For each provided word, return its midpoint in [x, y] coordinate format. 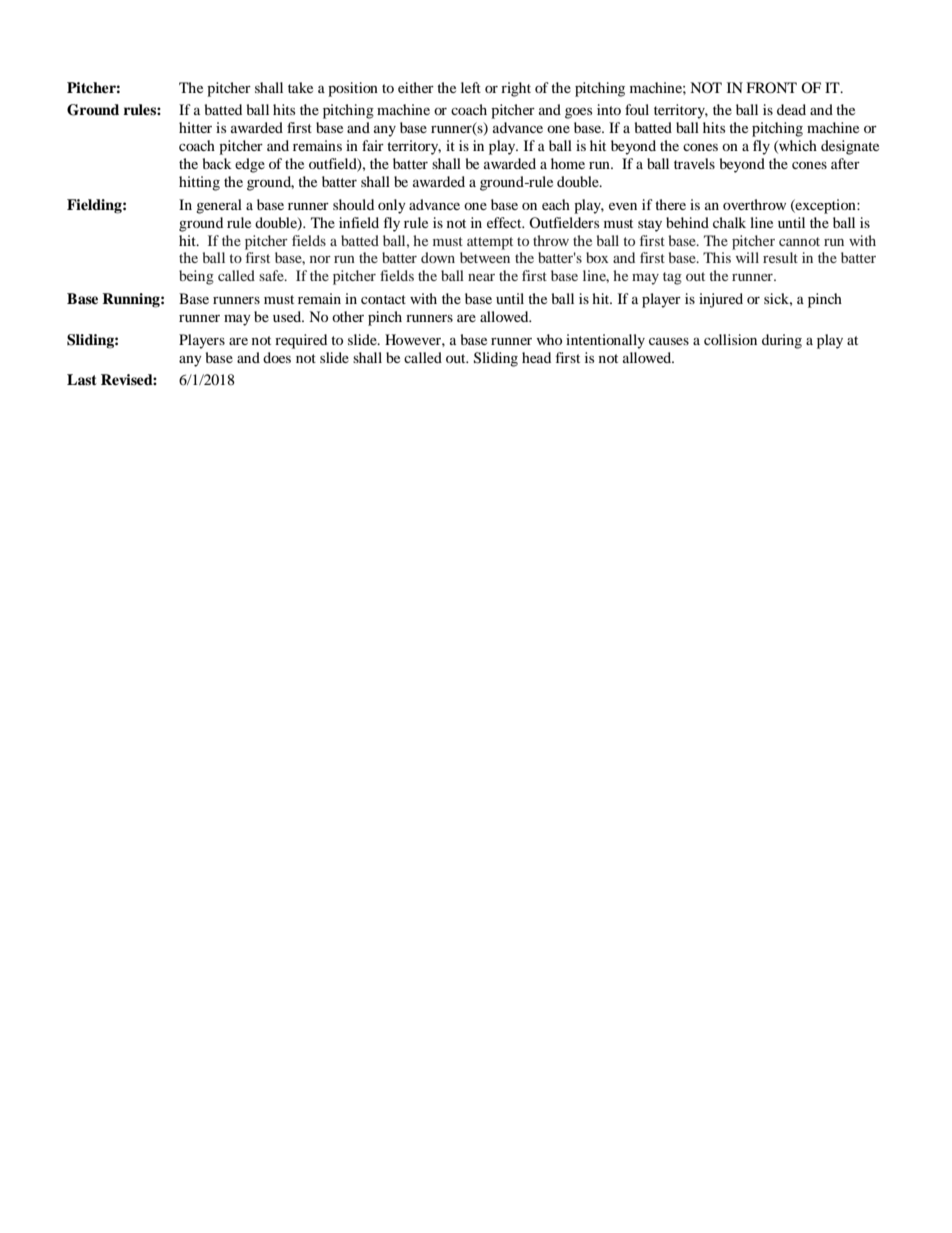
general [219, 206]
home [568, 163]
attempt [490, 243]
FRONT [771, 87]
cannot [799, 241]
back [217, 163]
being [196, 277]
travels [694, 163]
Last [82, 379]
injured [721, 300]
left [471, 87]
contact [383, 299]
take [300, 87]
